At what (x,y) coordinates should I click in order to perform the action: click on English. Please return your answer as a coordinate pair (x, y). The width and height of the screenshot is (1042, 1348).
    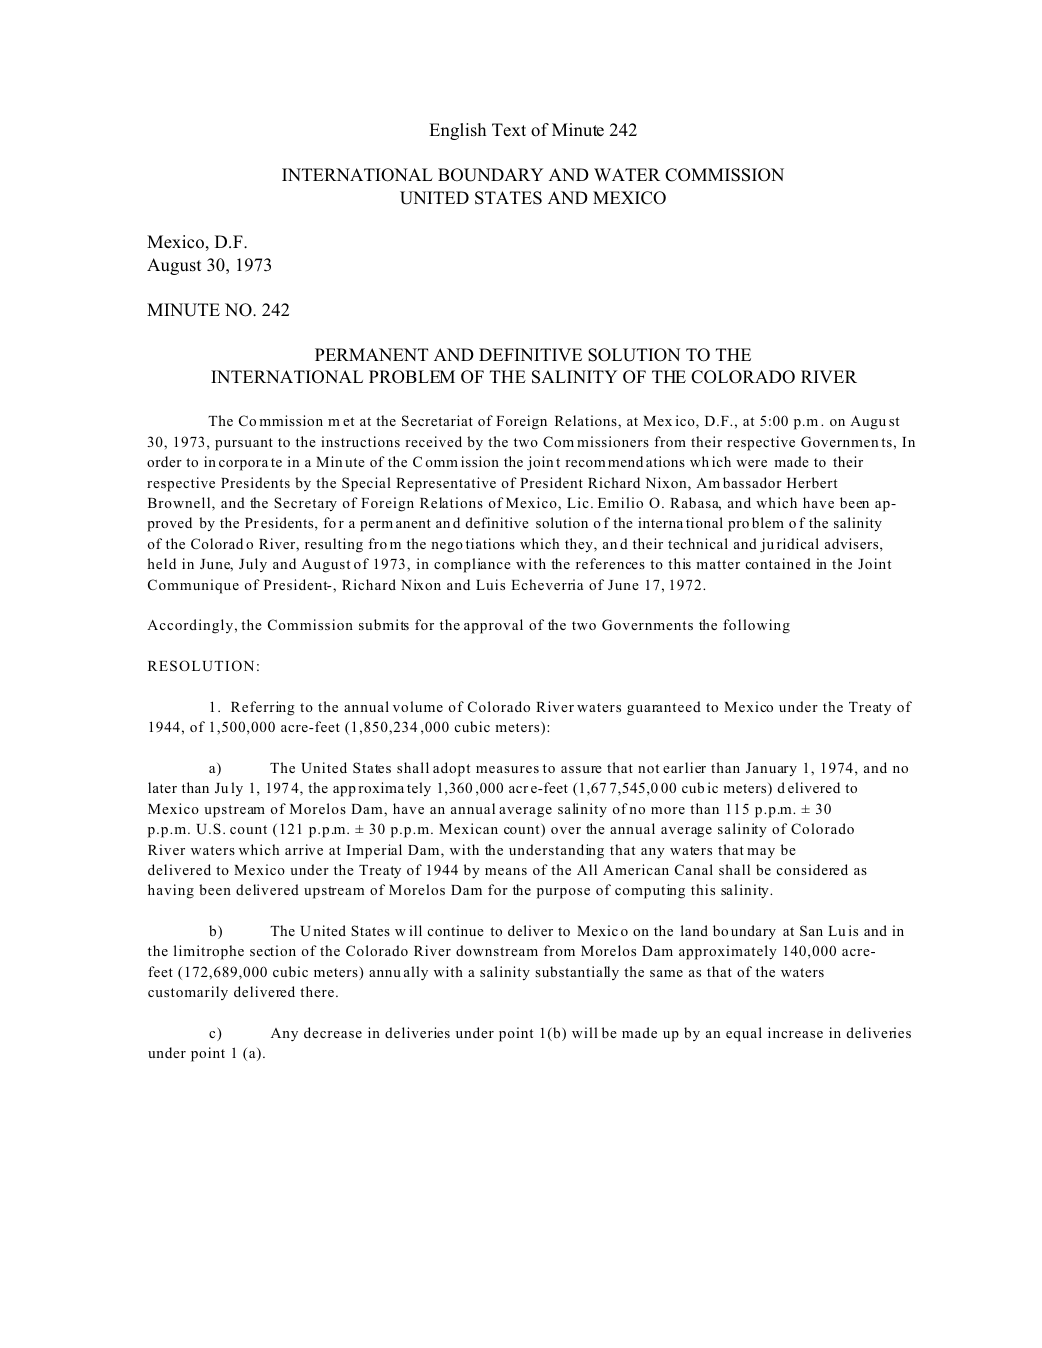
    Looking at the image, I should click on (457, 131).
